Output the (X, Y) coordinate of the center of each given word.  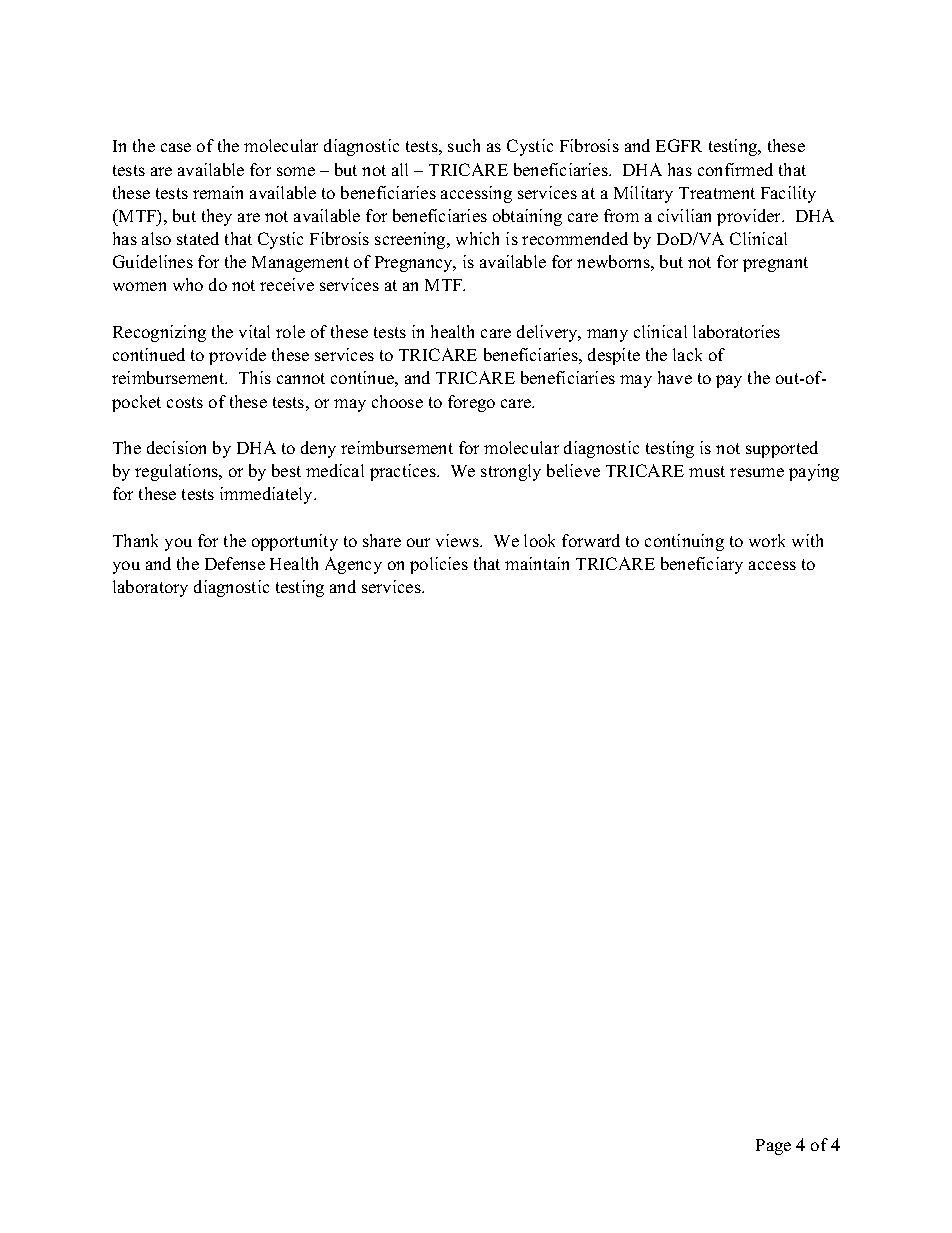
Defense (235, 563)
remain (218, 192)
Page (773, 1147)
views (458, 540)
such (464, 145)
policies (439, 565)
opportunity (295, 542)
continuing (684, 542)
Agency (353, 565)
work (767, 540)
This (255, 377)
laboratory (150, 588)
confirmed (735, 169)
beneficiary (702, 565)
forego (471, 403)
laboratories (736, 331)
